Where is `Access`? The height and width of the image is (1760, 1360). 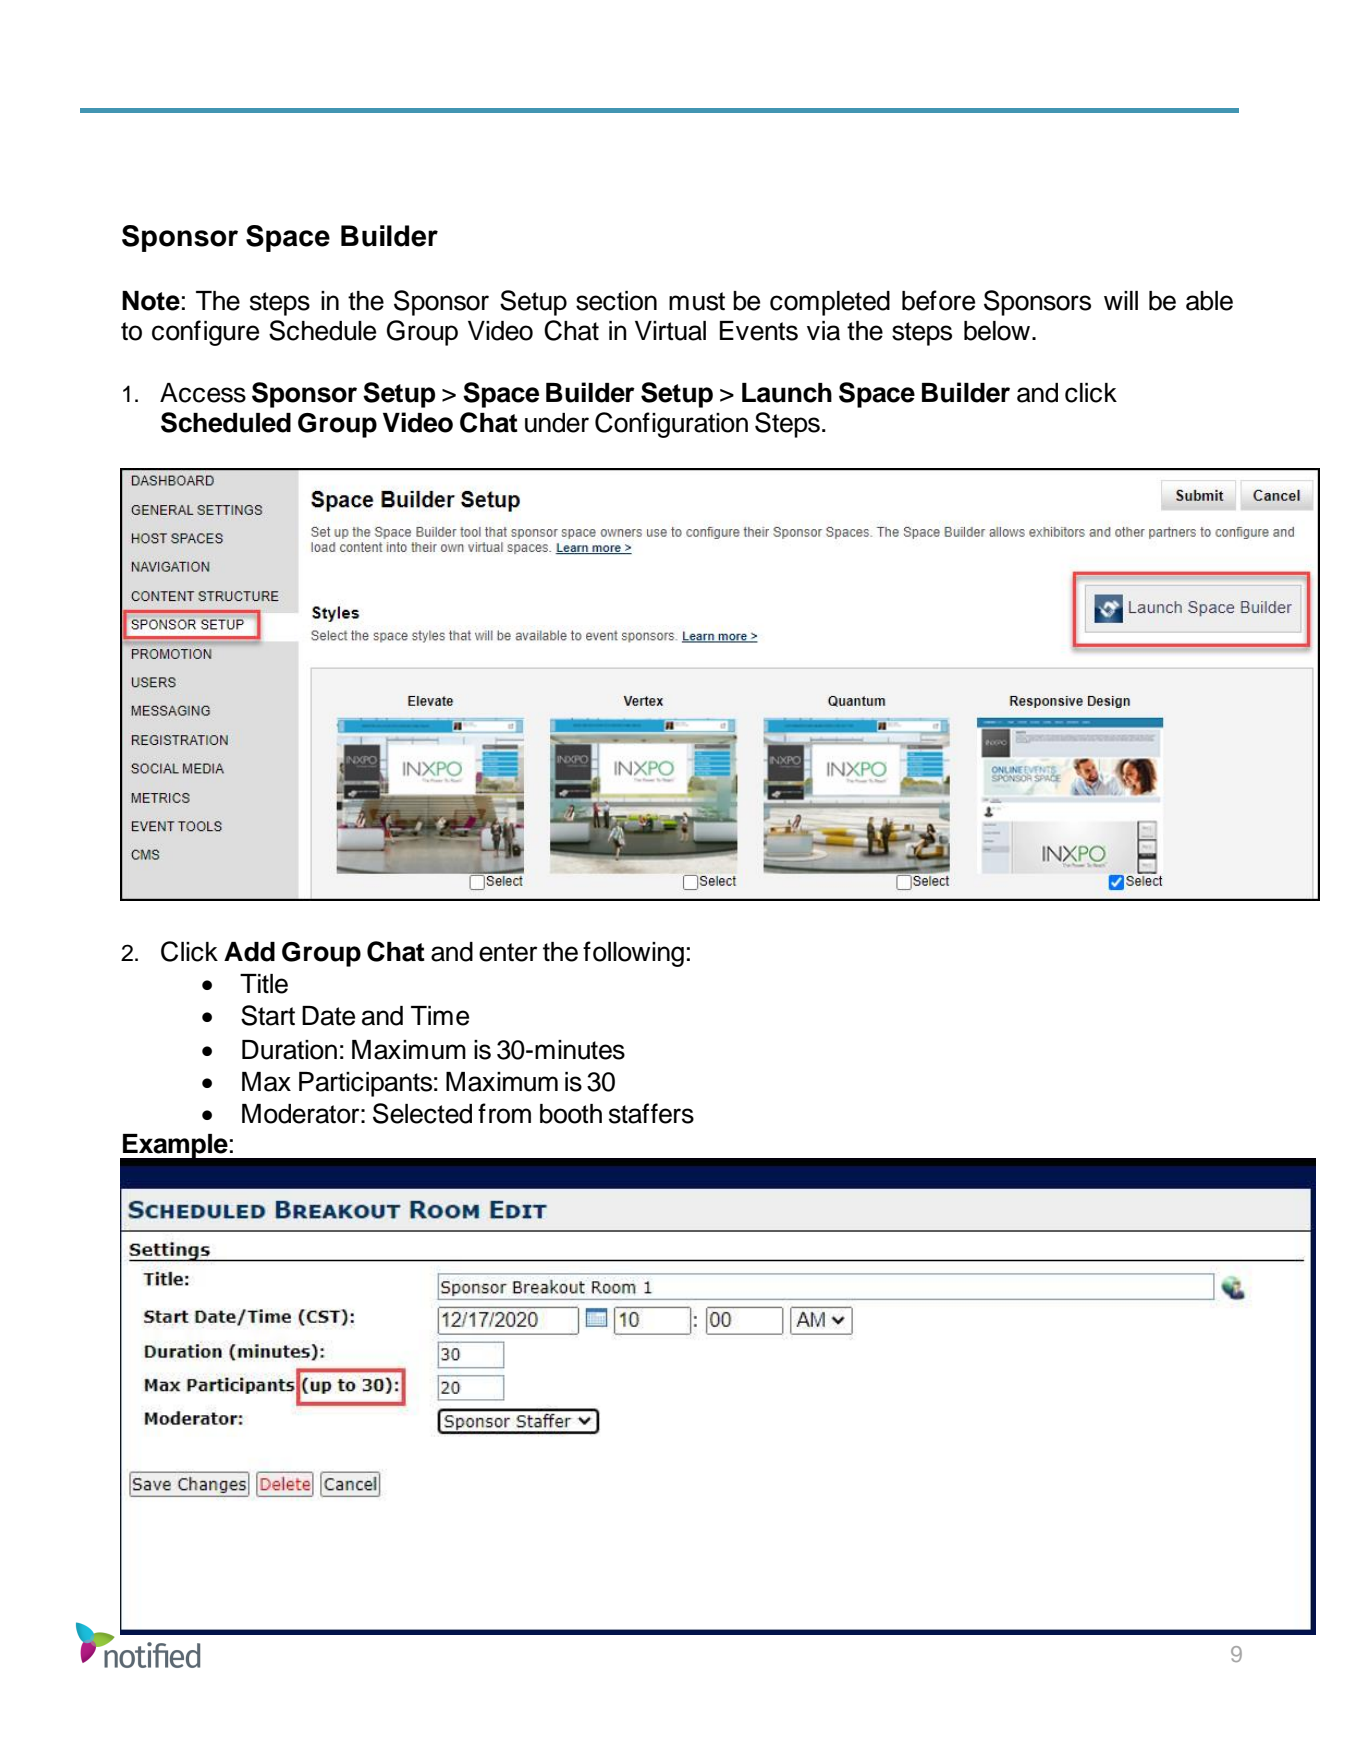 Access is located at coordinates (203, 393).
